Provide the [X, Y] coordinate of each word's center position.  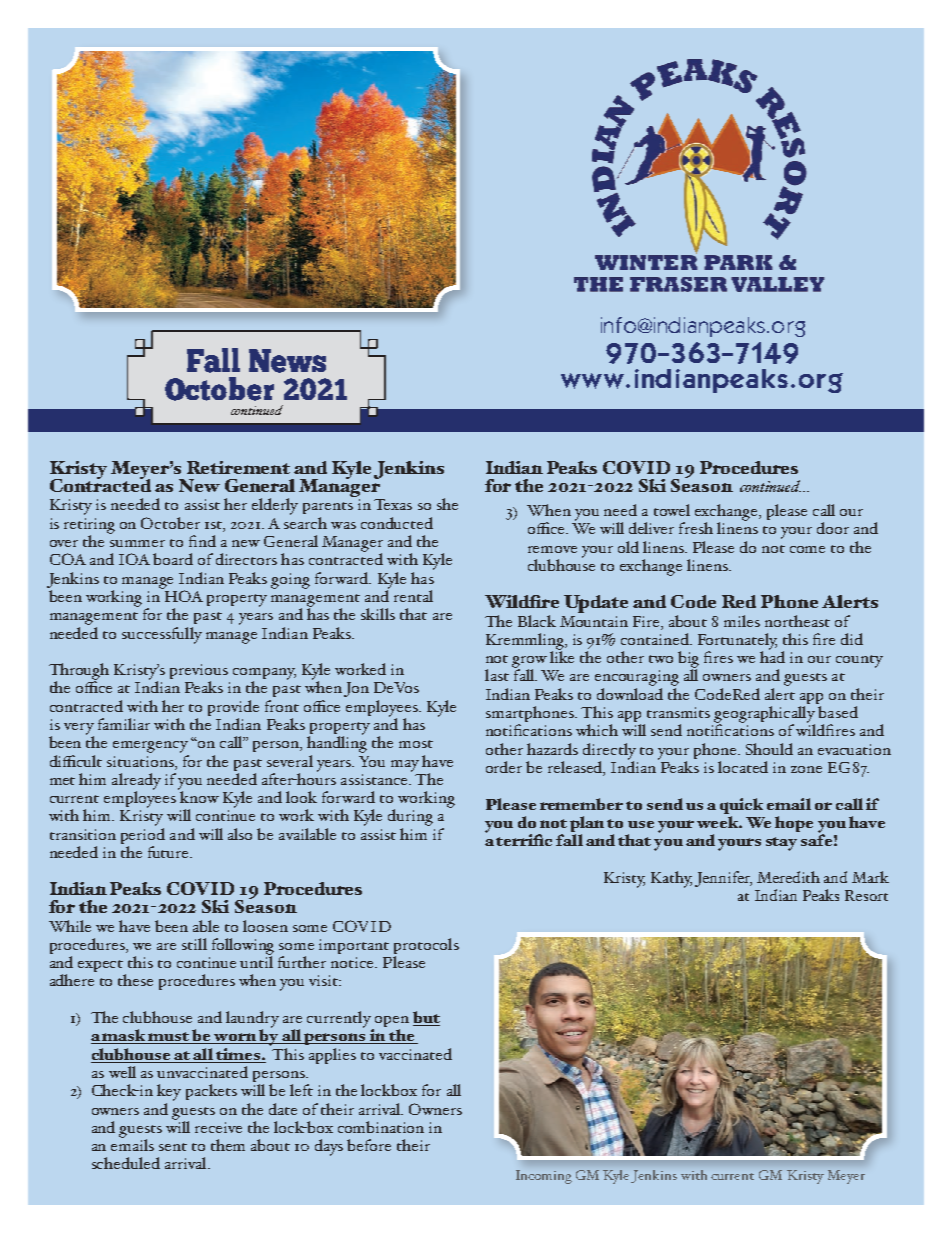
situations [141, 761]
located [743, 767]
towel [672, 510]
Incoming [544, 1177]
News [287, 361]
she [447, 504]
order [504, 767]
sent [173, 1147]
